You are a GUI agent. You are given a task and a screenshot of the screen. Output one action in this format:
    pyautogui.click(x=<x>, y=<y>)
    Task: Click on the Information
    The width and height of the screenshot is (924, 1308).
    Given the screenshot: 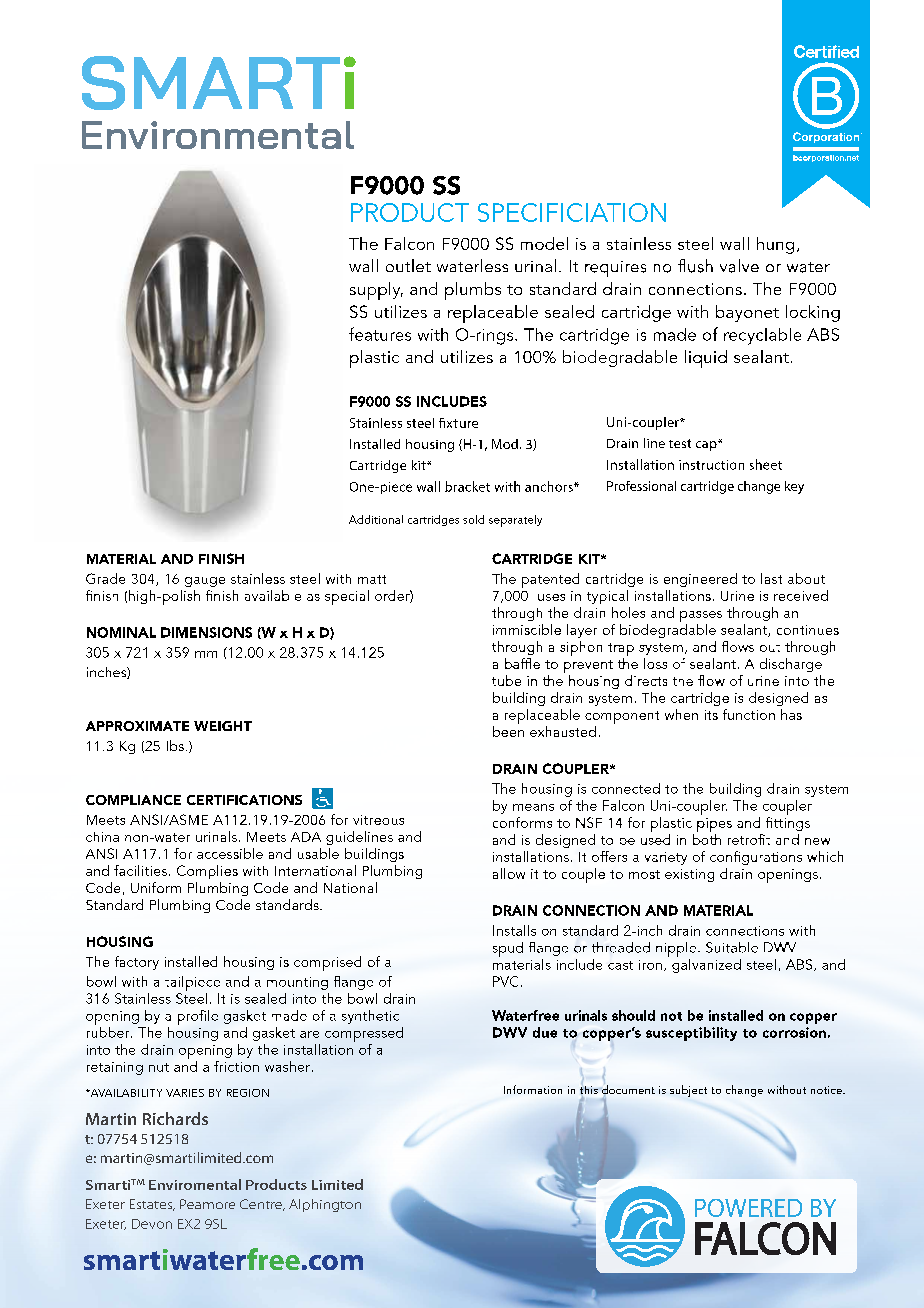 What is the action you would take?
    pyautogui.click(x=533, y=1089)
